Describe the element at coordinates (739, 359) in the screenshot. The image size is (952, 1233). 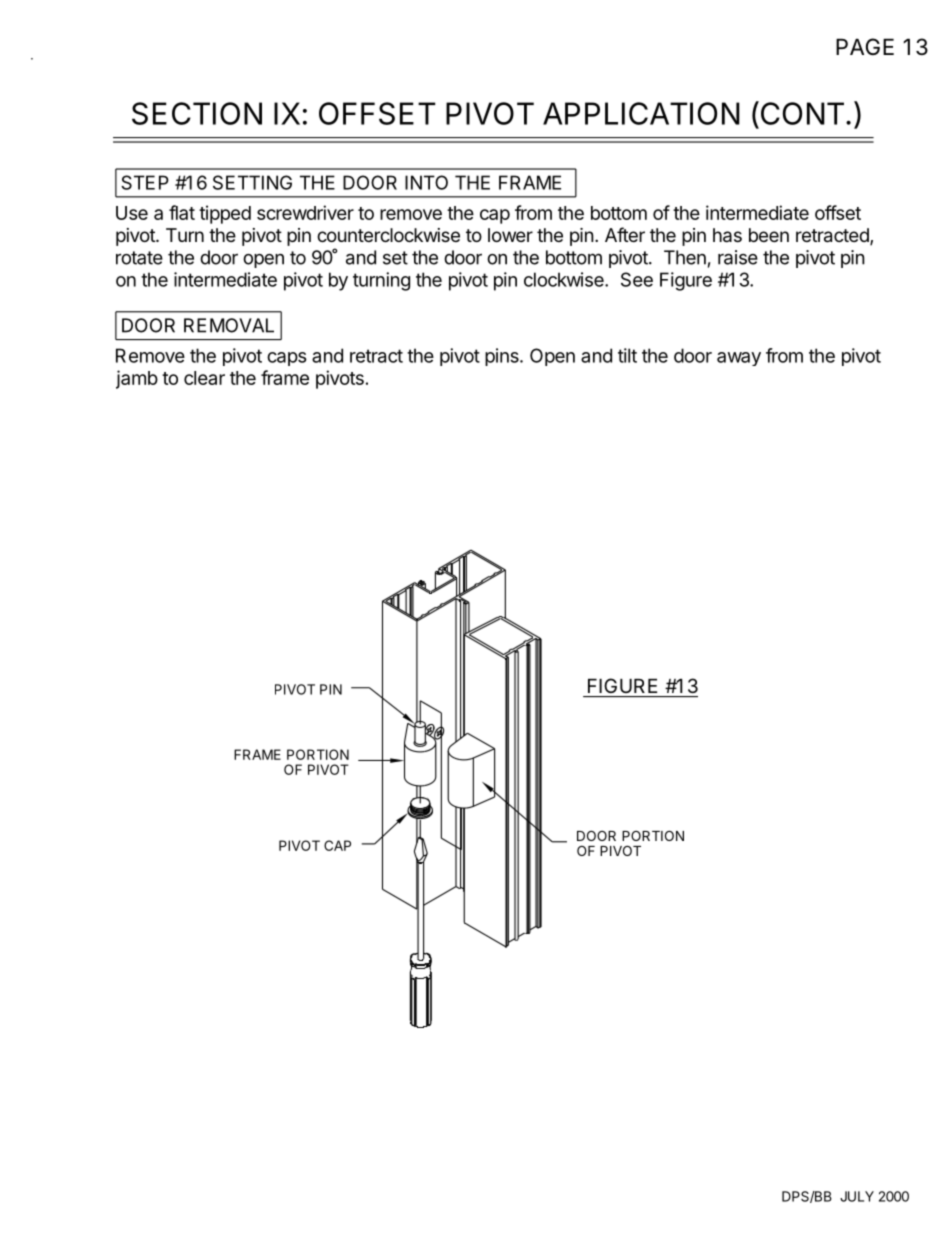
I see `away` at that location.
